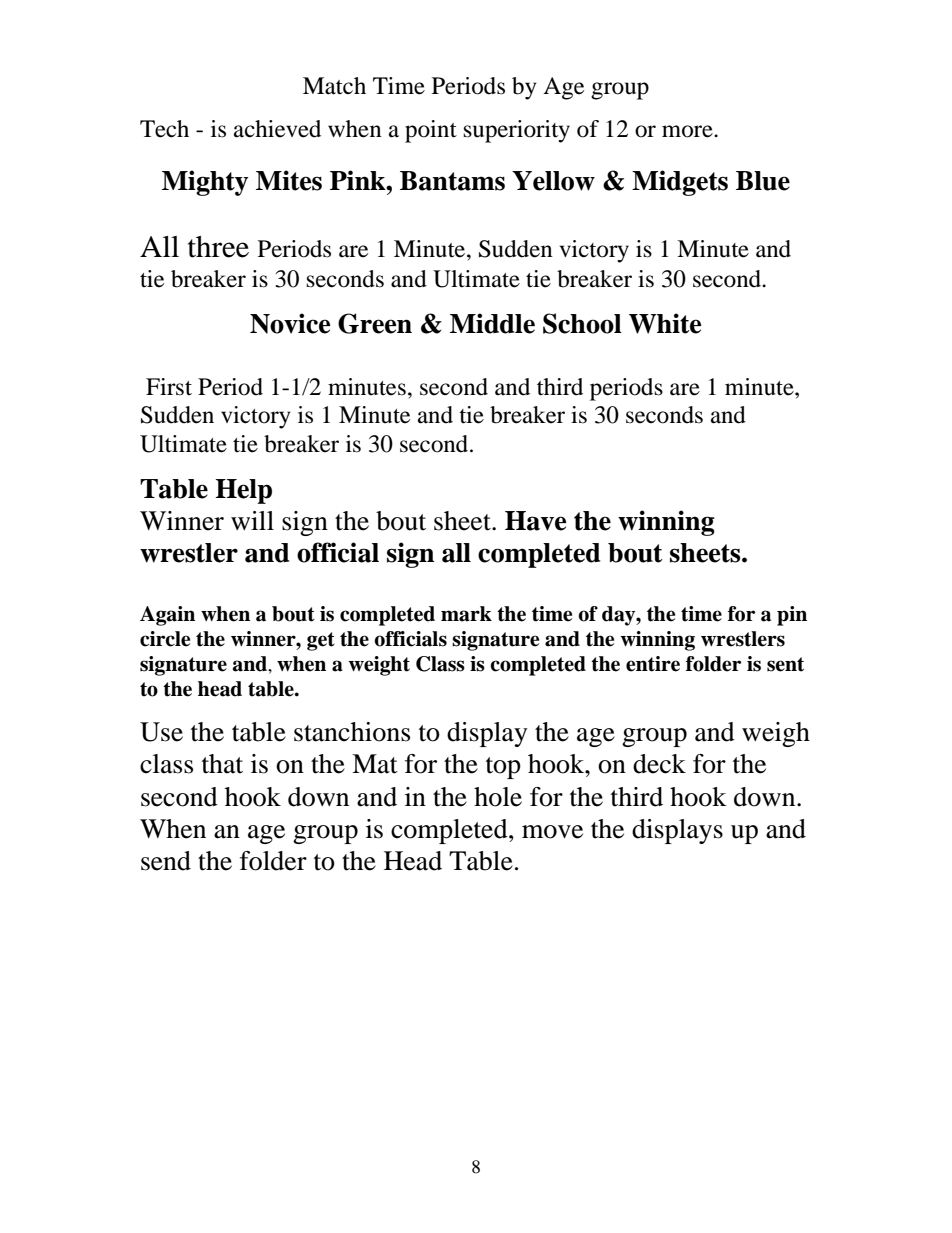  I want to click on send, so click(166, 861).
